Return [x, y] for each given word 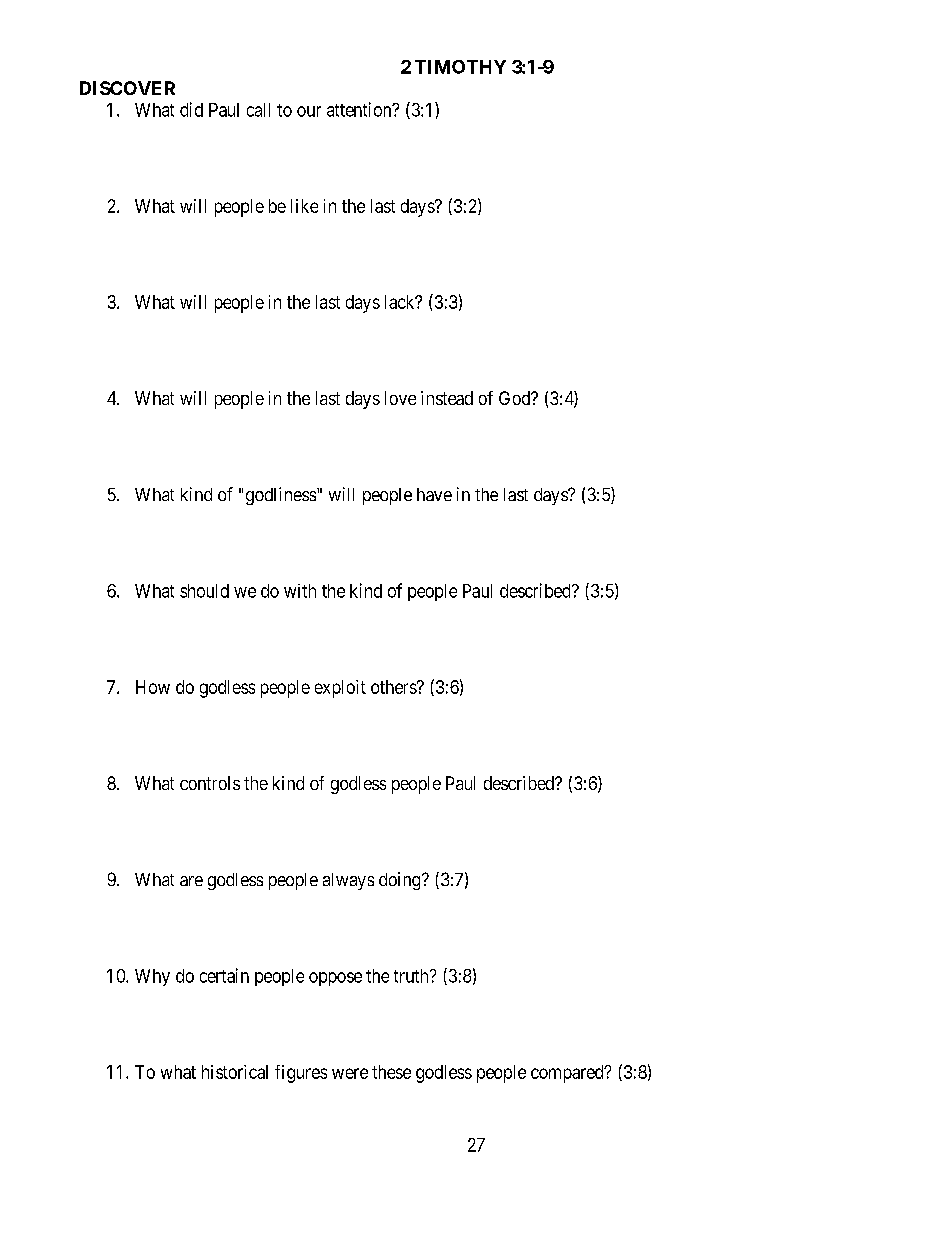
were [350, 1073]
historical [235, 1072]
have [434, 494]
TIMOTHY [460, 67]
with [300, 591]
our [309, 111]
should [204, 591]
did [191, 109]
